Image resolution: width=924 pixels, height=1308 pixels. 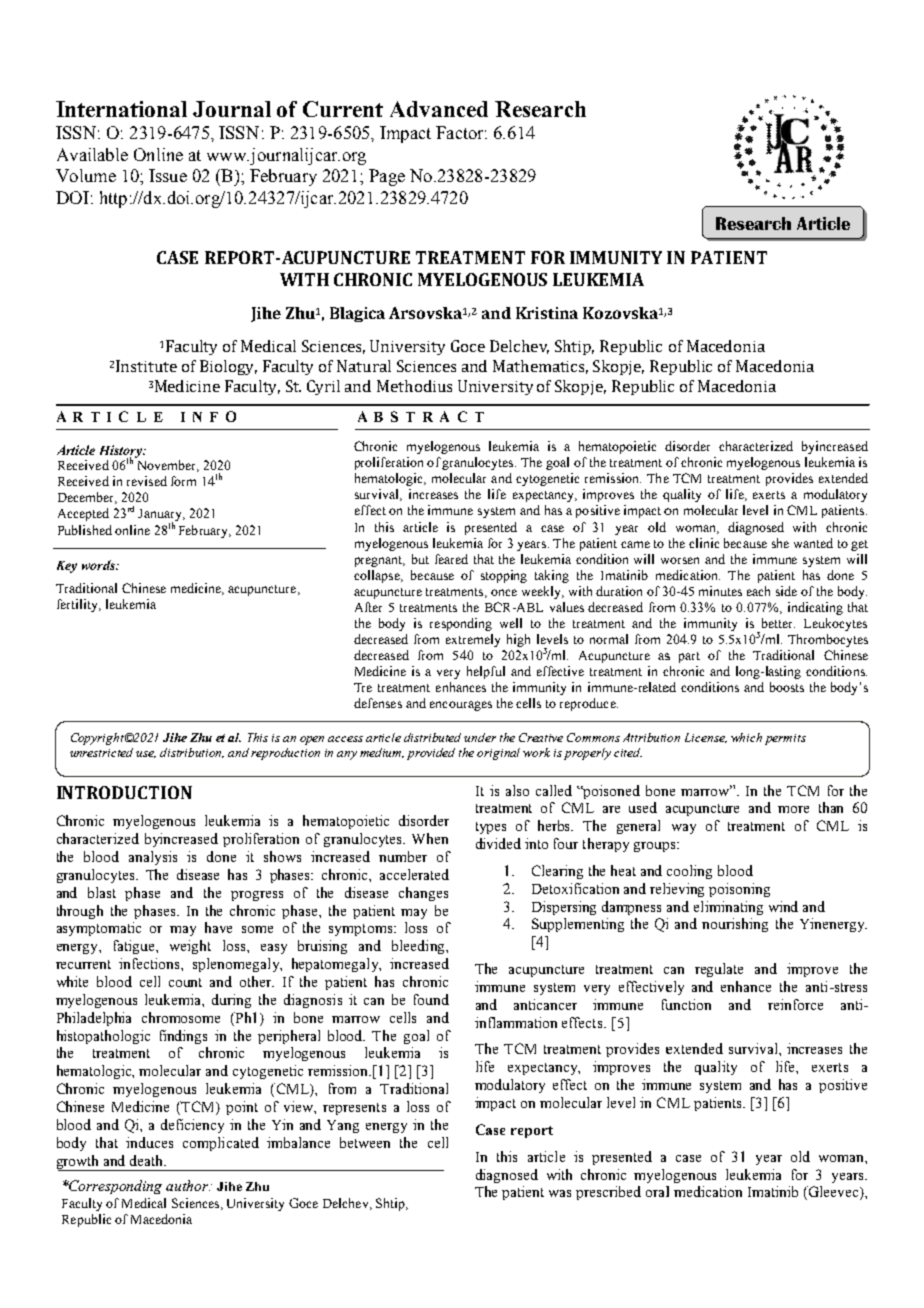 I want to click on death, so click(x=148, y=1160).
